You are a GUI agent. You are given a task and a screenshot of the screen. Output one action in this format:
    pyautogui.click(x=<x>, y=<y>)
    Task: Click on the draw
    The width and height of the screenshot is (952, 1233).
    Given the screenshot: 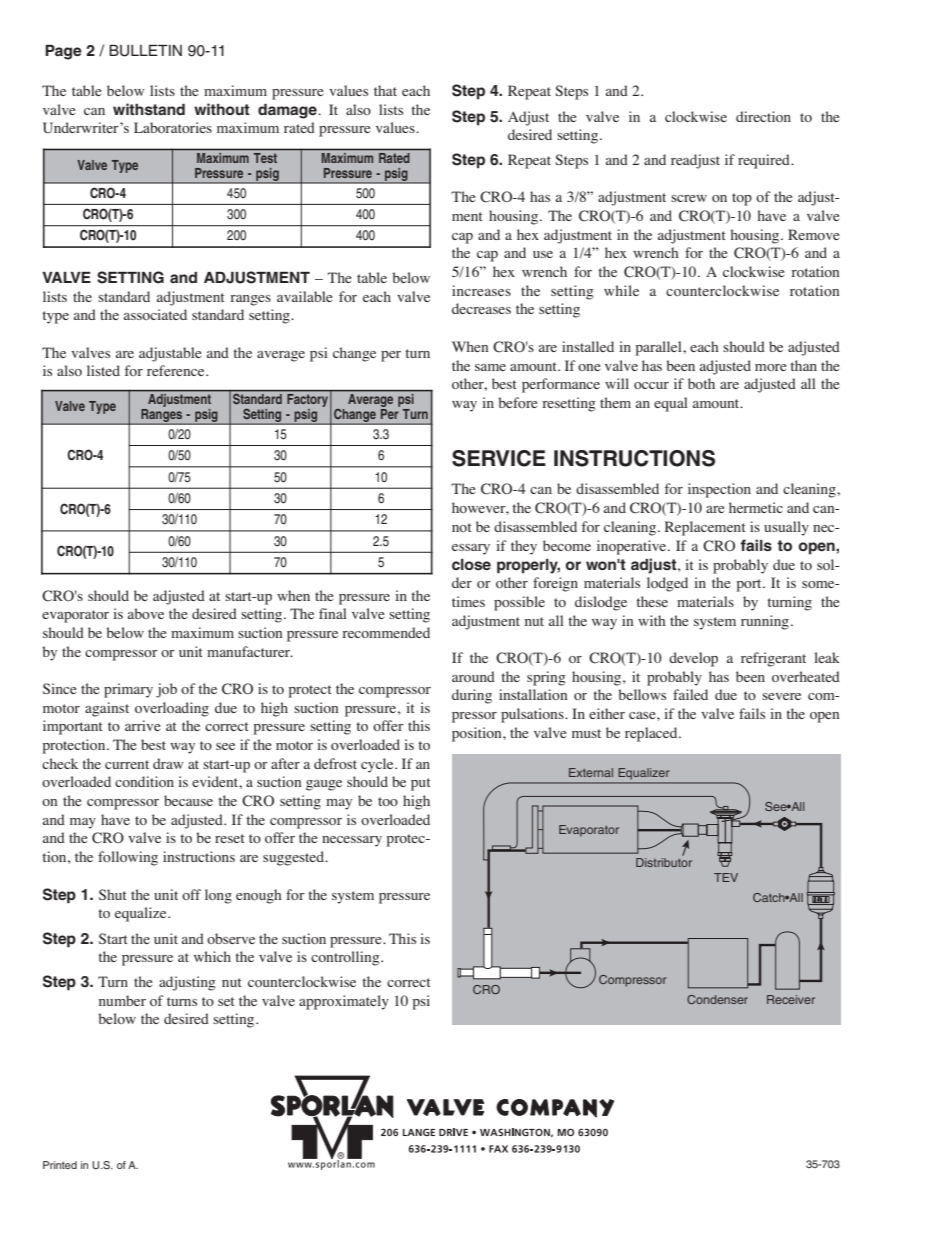 What is the action you would take?
    pyautogui.click(x=168, y=763)
